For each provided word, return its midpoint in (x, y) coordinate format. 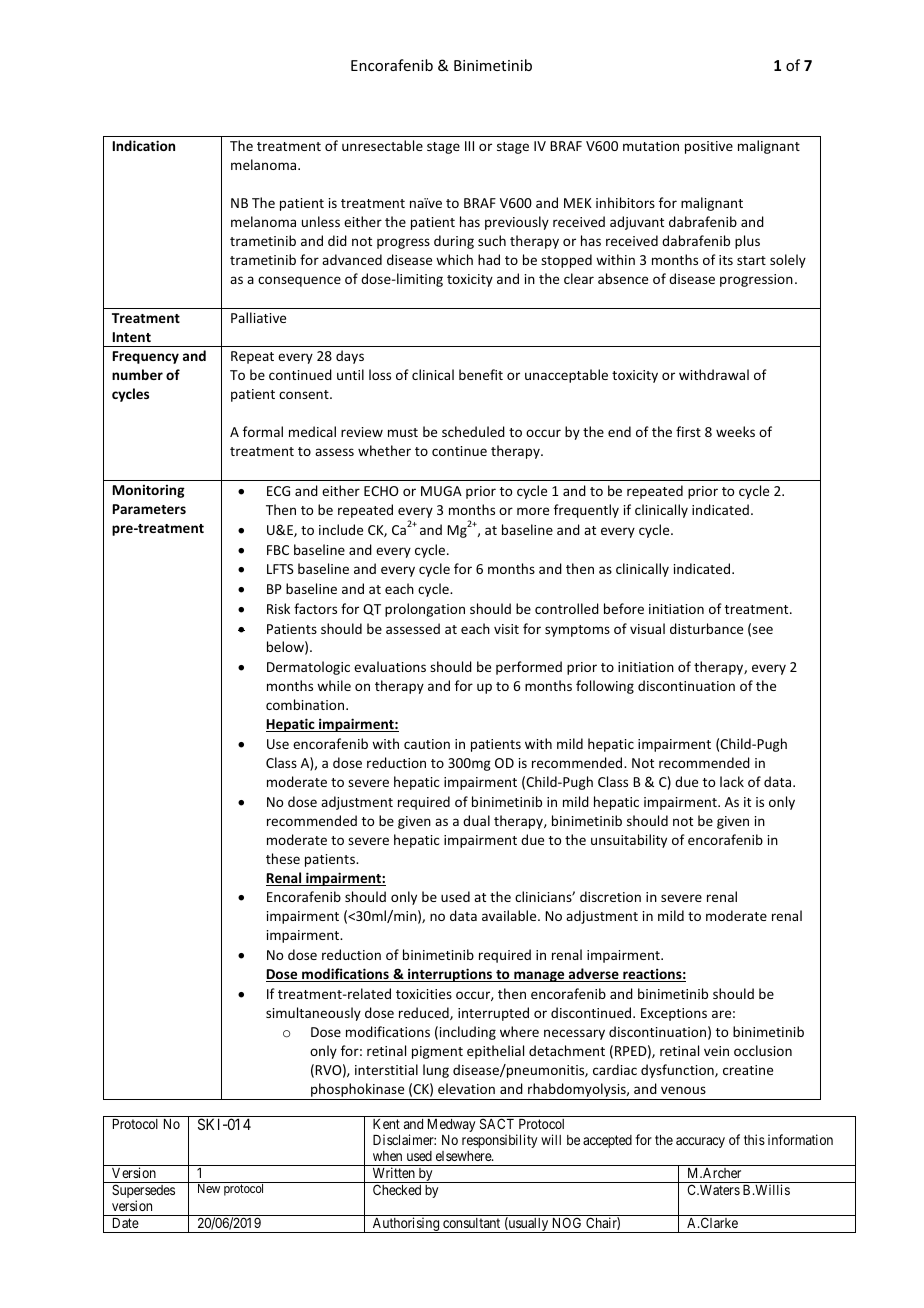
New (209, 1188)
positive (709, 147)
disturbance (706, 628)
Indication (144, 145)
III (469, 146)
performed (529, 668)
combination (306, 704)
